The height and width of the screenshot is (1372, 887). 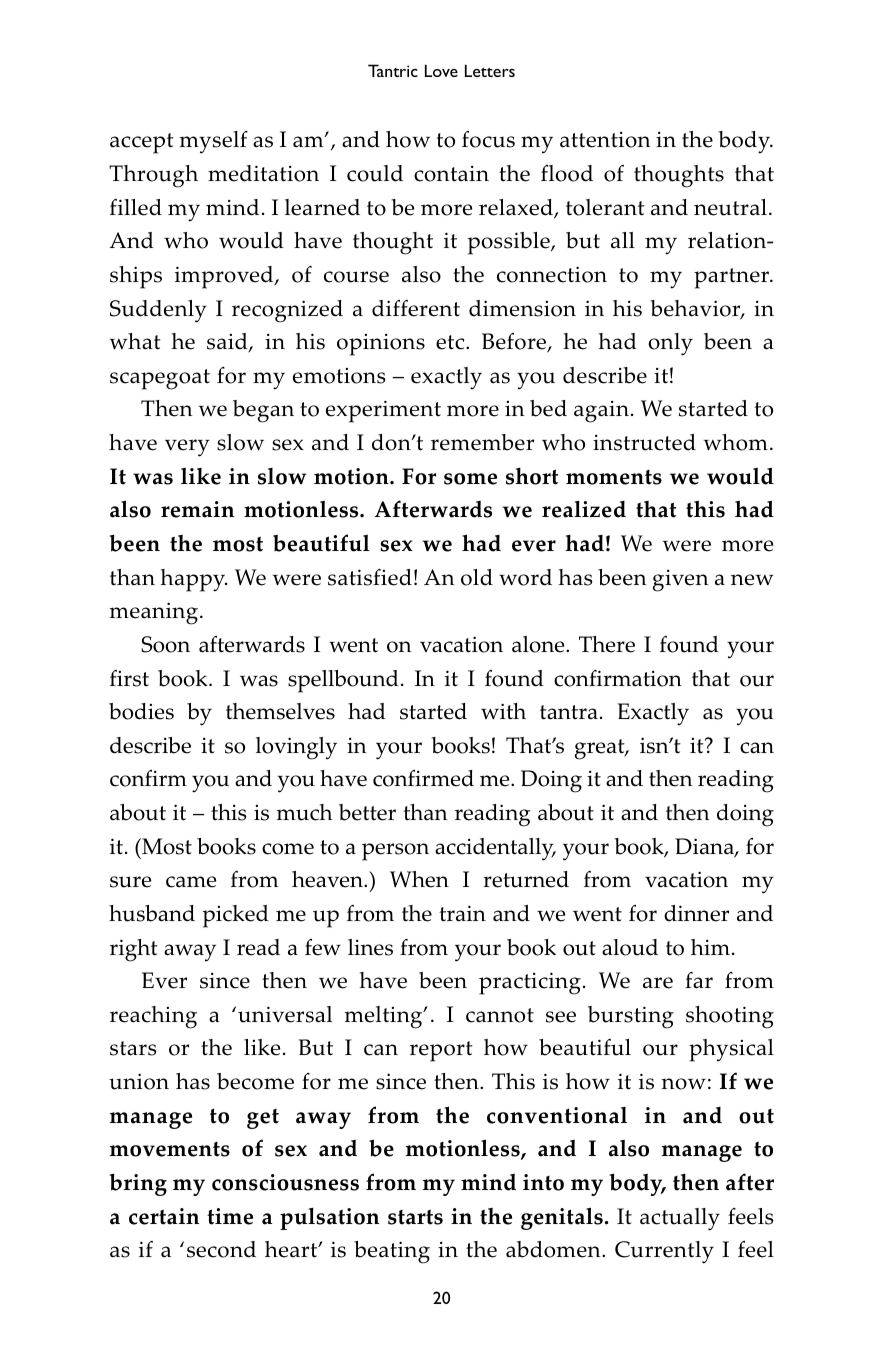 I want to click on remember, so click(x=482, y=442).
